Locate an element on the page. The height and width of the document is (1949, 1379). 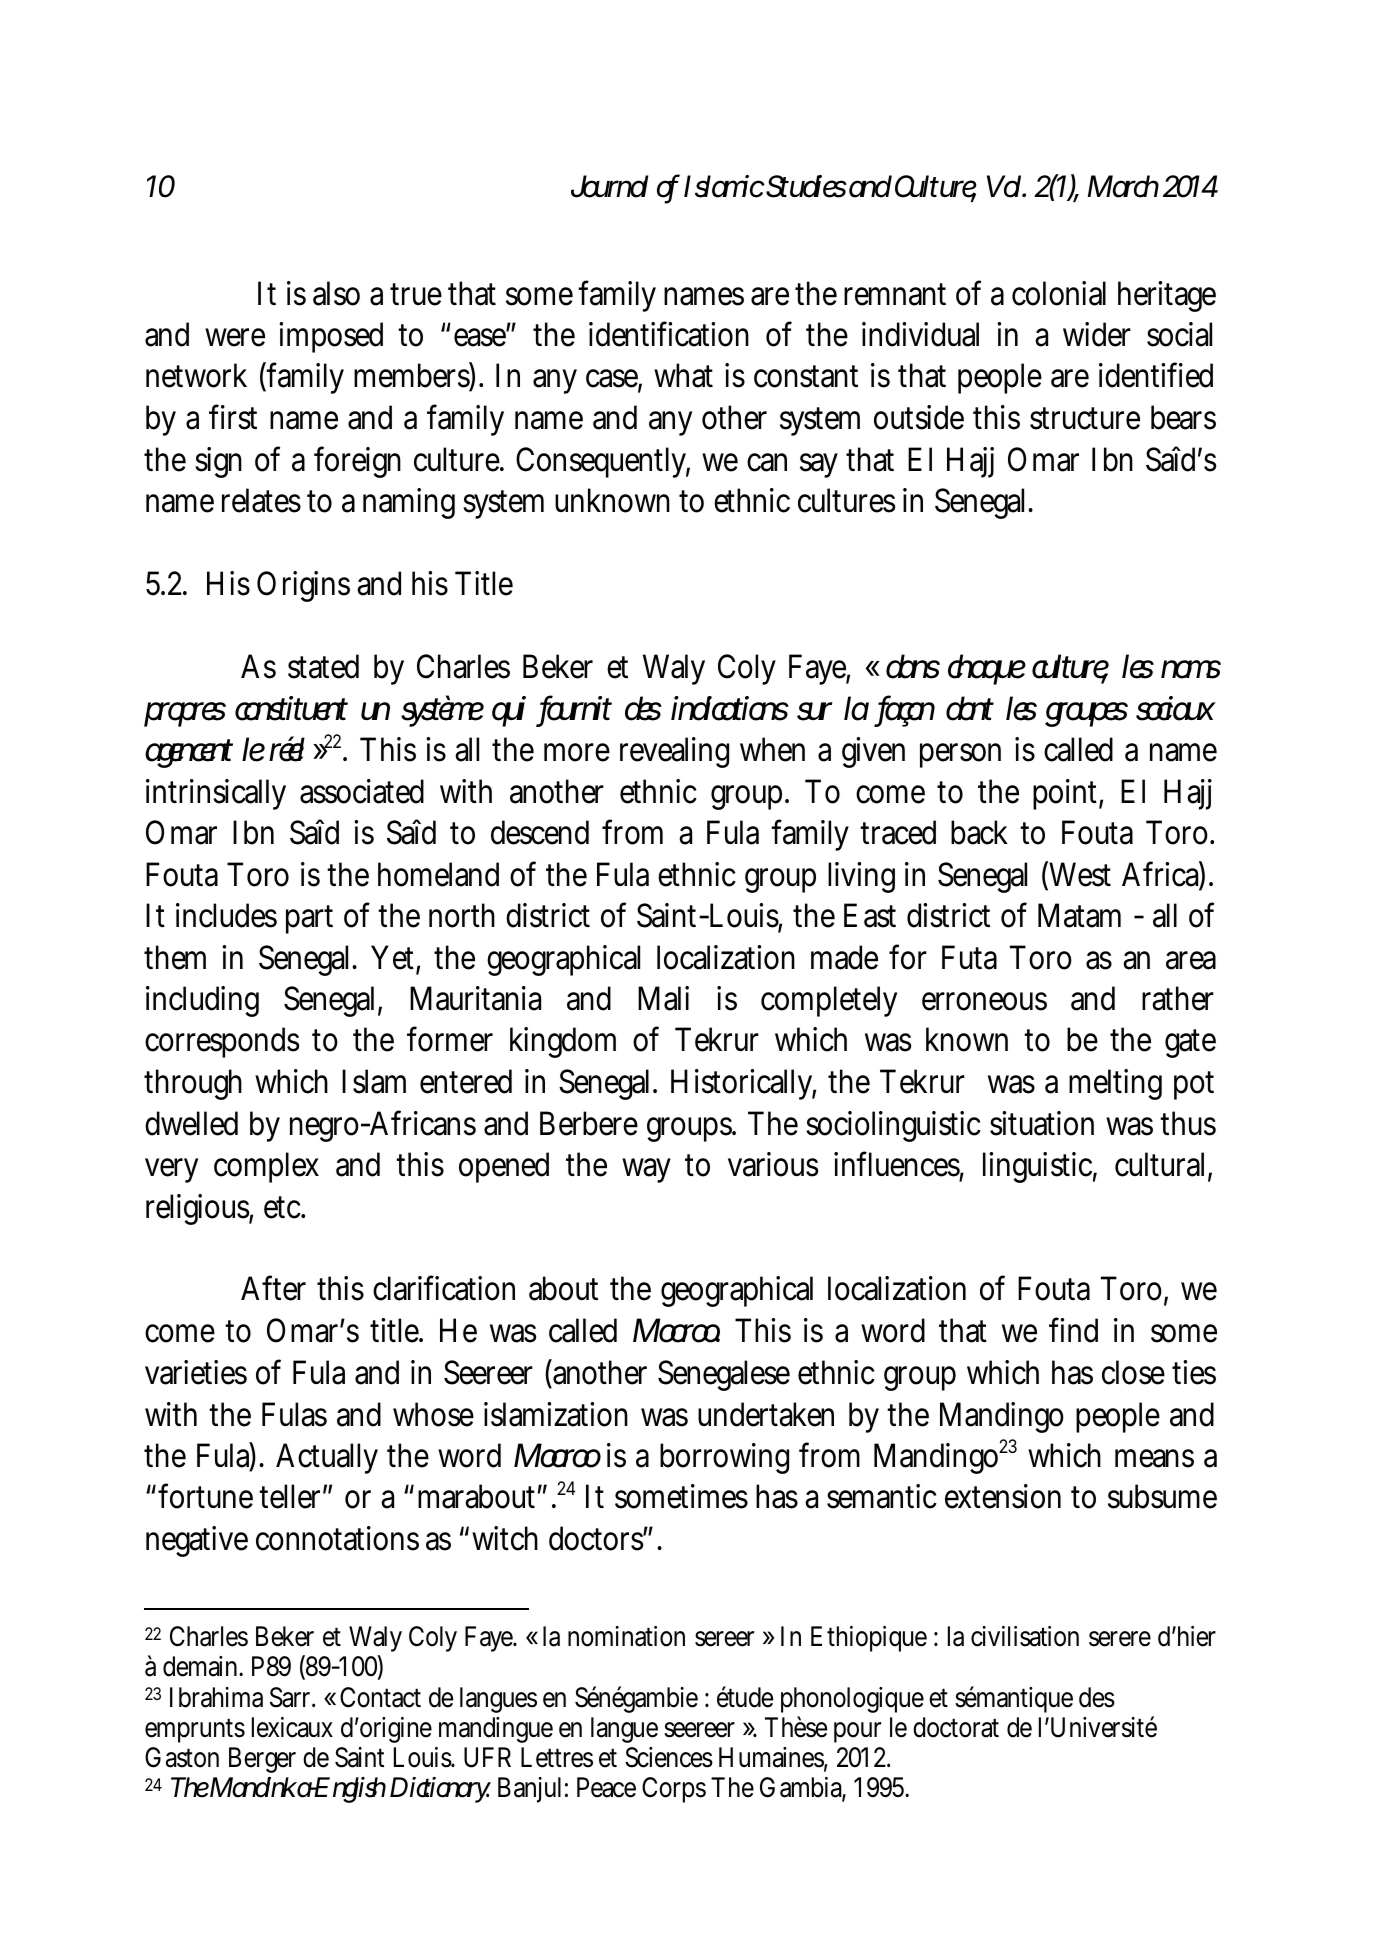
colonial is located at coordinates (1059, 293).
